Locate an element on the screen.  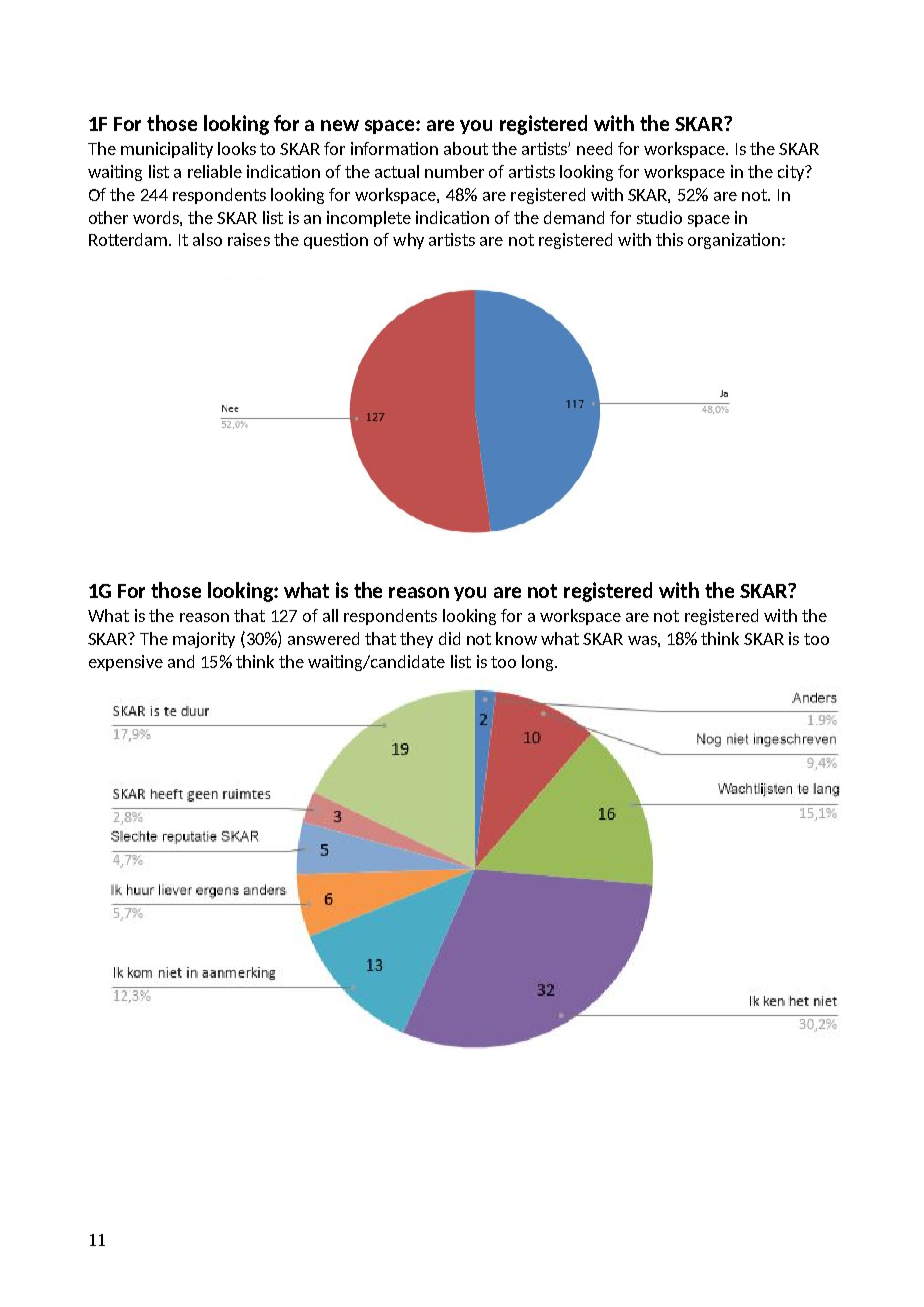
long is located at coordinates (539, 663).
